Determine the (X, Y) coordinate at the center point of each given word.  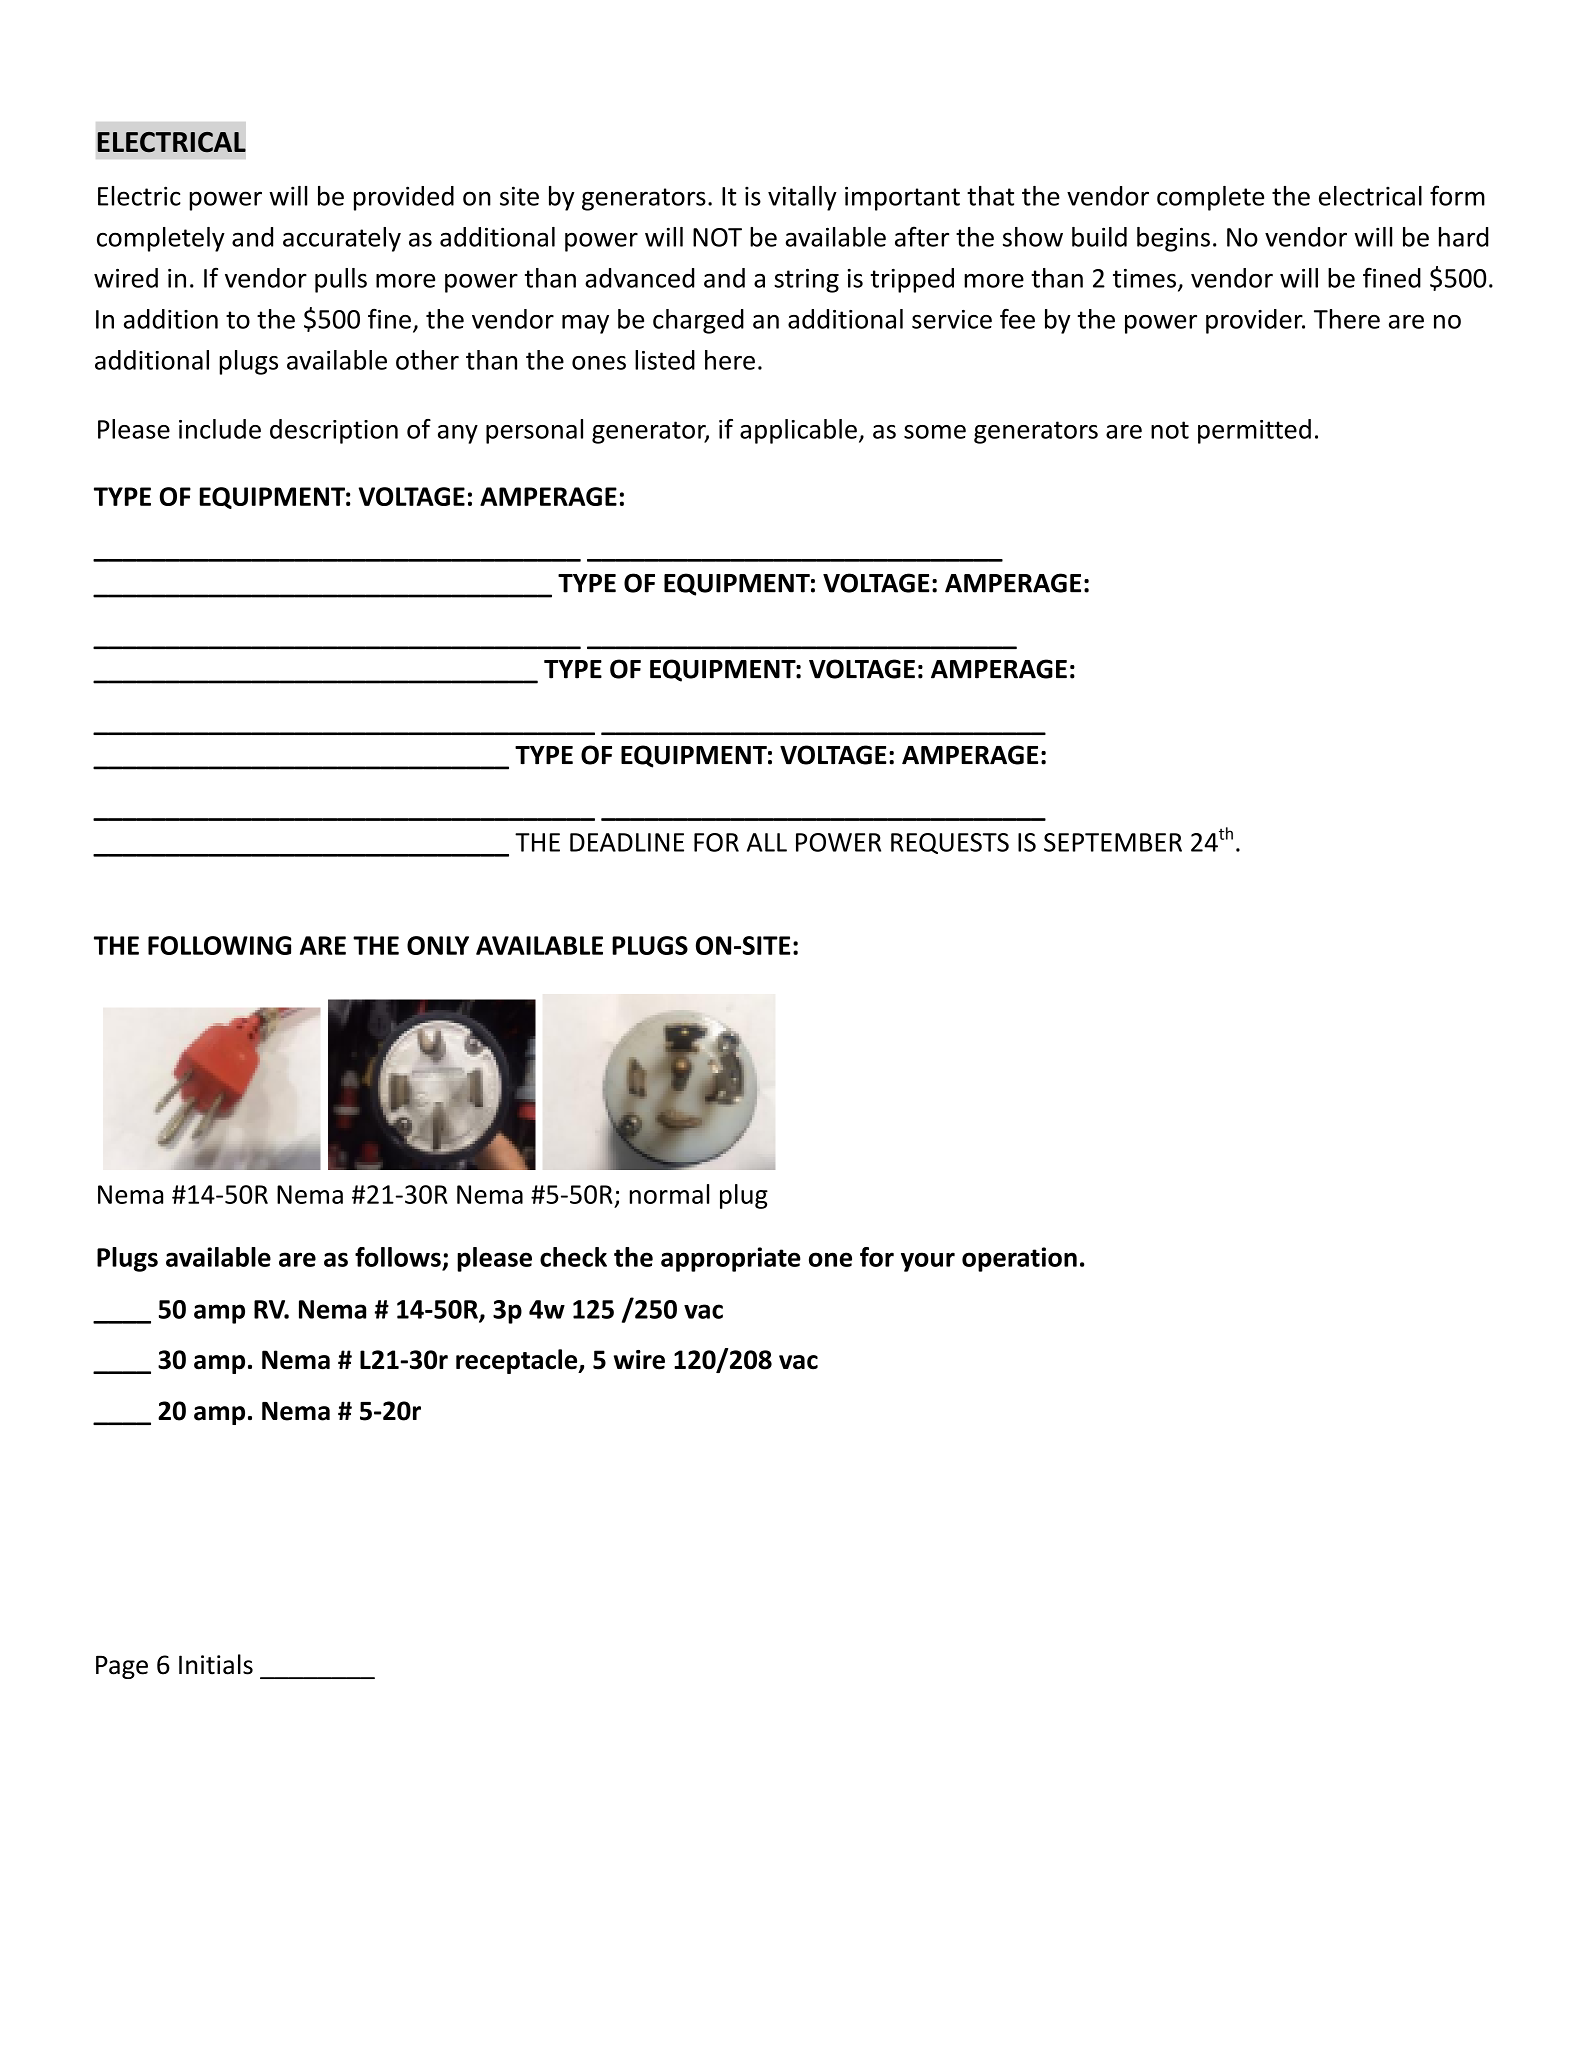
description (334, 431)
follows (398, 1257)
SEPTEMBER (1113, 842)
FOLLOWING (219, 945)
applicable (798, 431)
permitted (1254, 431)
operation (1019, 1259)
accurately (342, 239)
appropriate (731, 1259)
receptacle (518, 1361)
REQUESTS (950, 843)
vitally (802, 198)
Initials (216, 1664)
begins (1173, 239)
